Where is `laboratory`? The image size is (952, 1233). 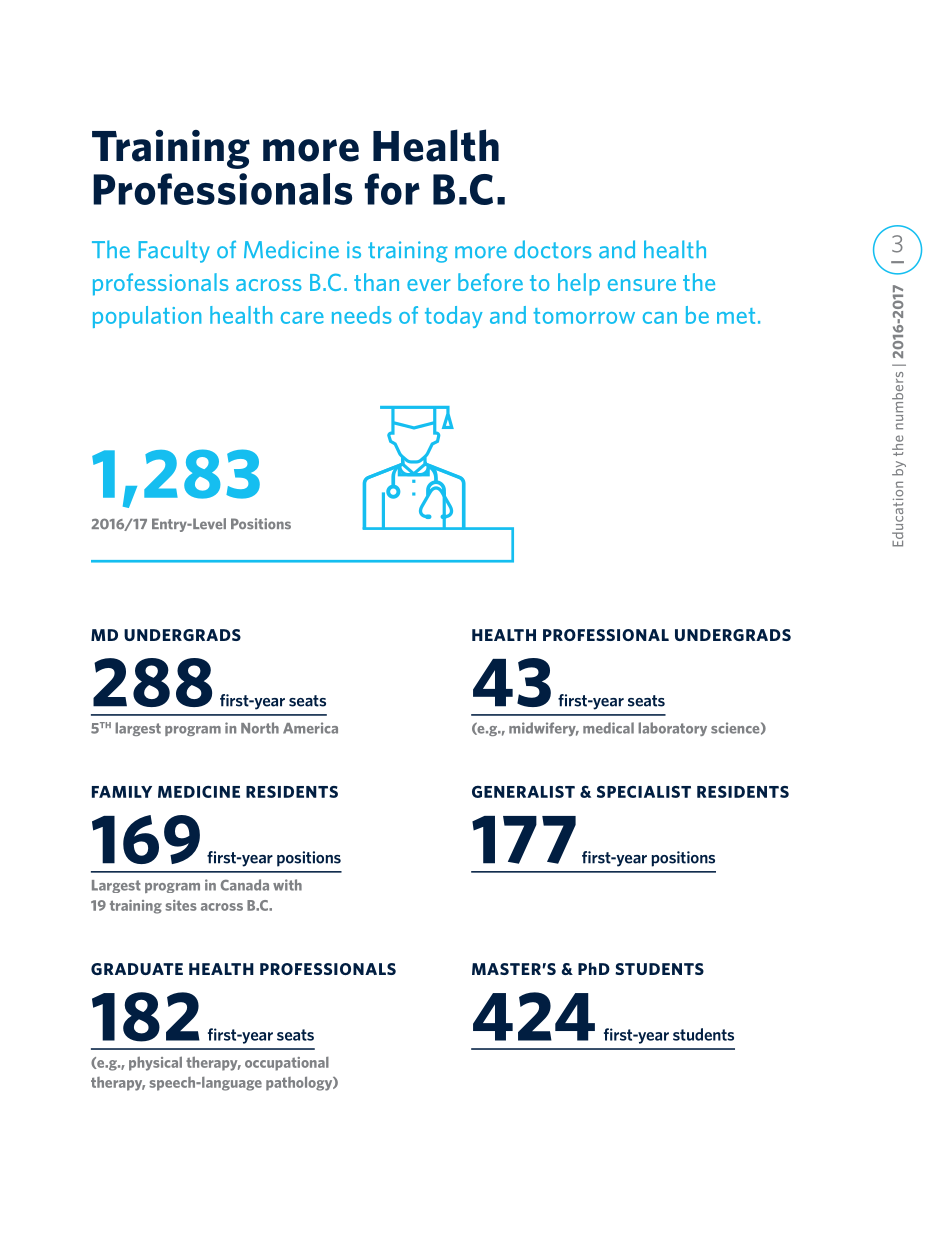 laboratory is located at coordinates (672, 729).
